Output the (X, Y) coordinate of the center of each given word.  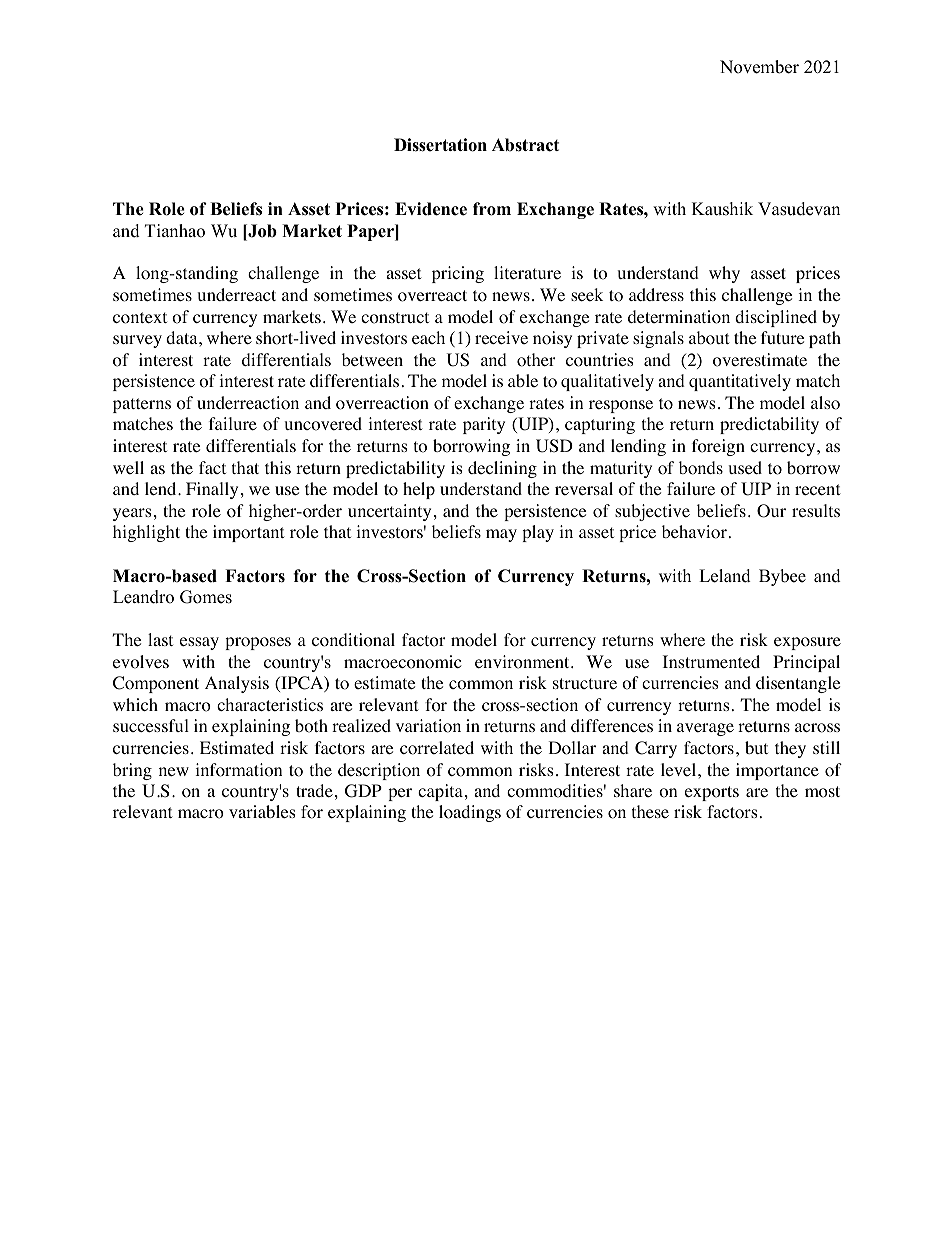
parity (484, 425)
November (759, 67)
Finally (212, 490)
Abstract (525, 145)
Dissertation (440, 145)
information (238, 770)
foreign (718, 447)
